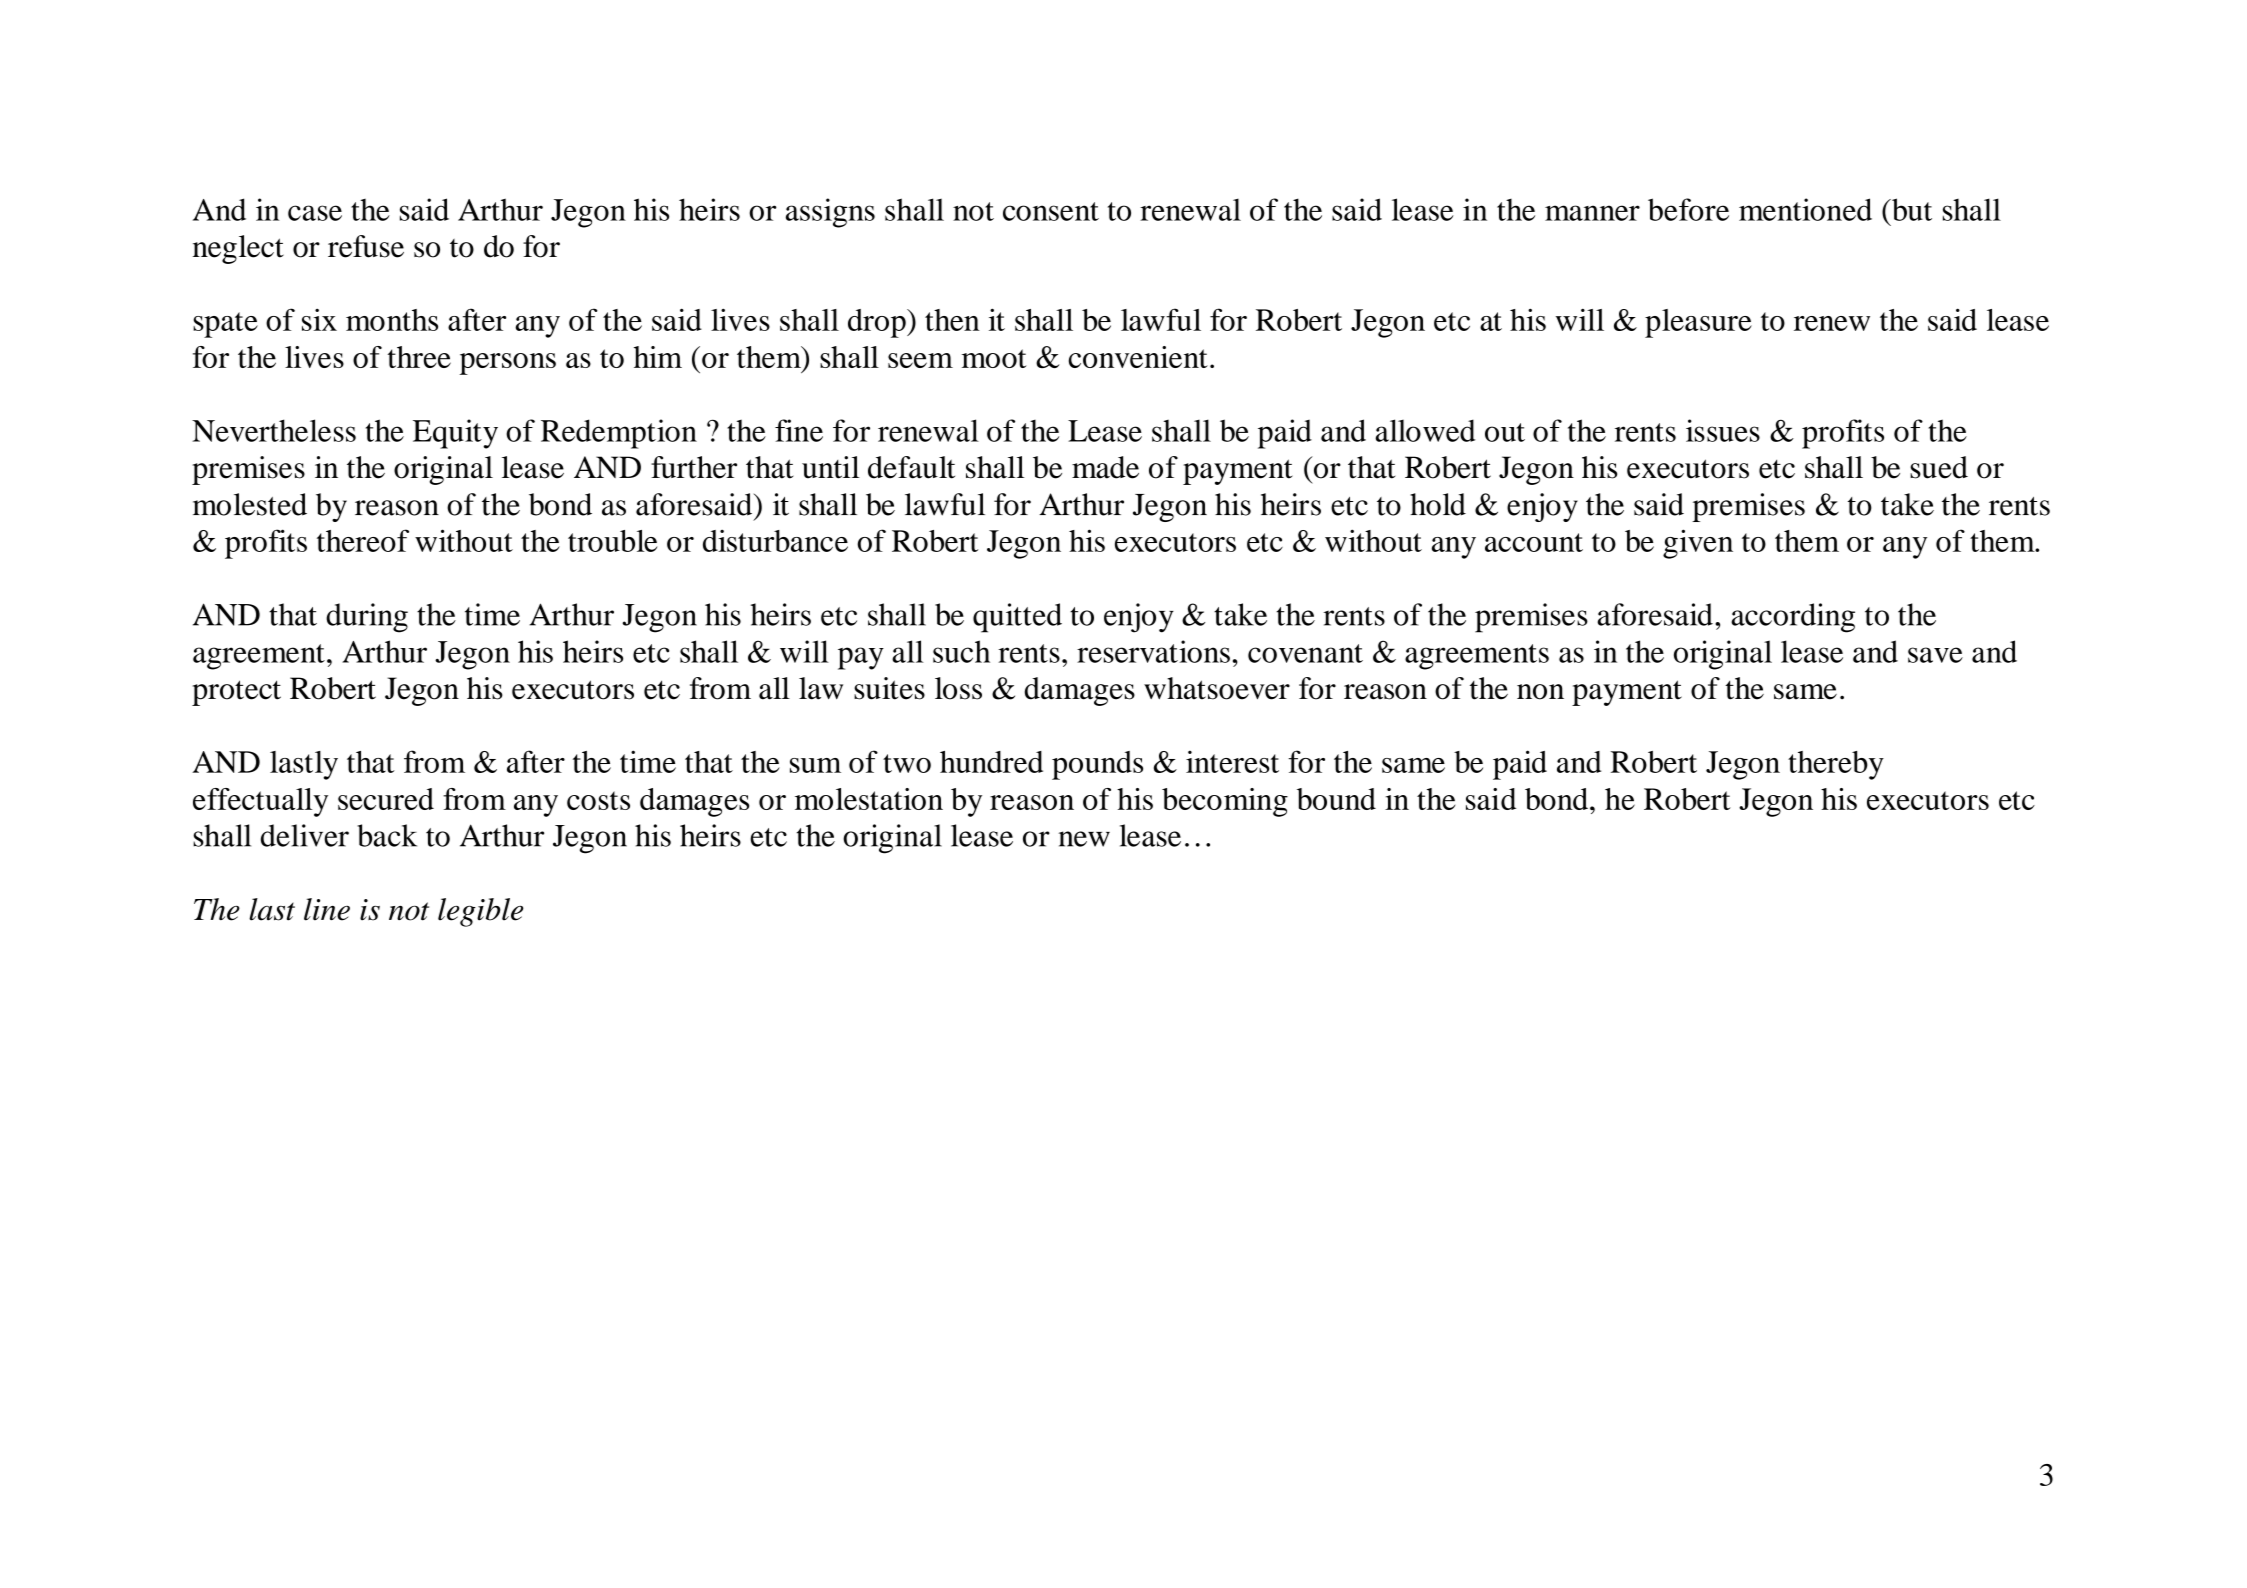 This image has height=1588, width=2247. What do you see at coordinates (480, 912) in the image?
I see `legible` at bounding box center [480, 912].
